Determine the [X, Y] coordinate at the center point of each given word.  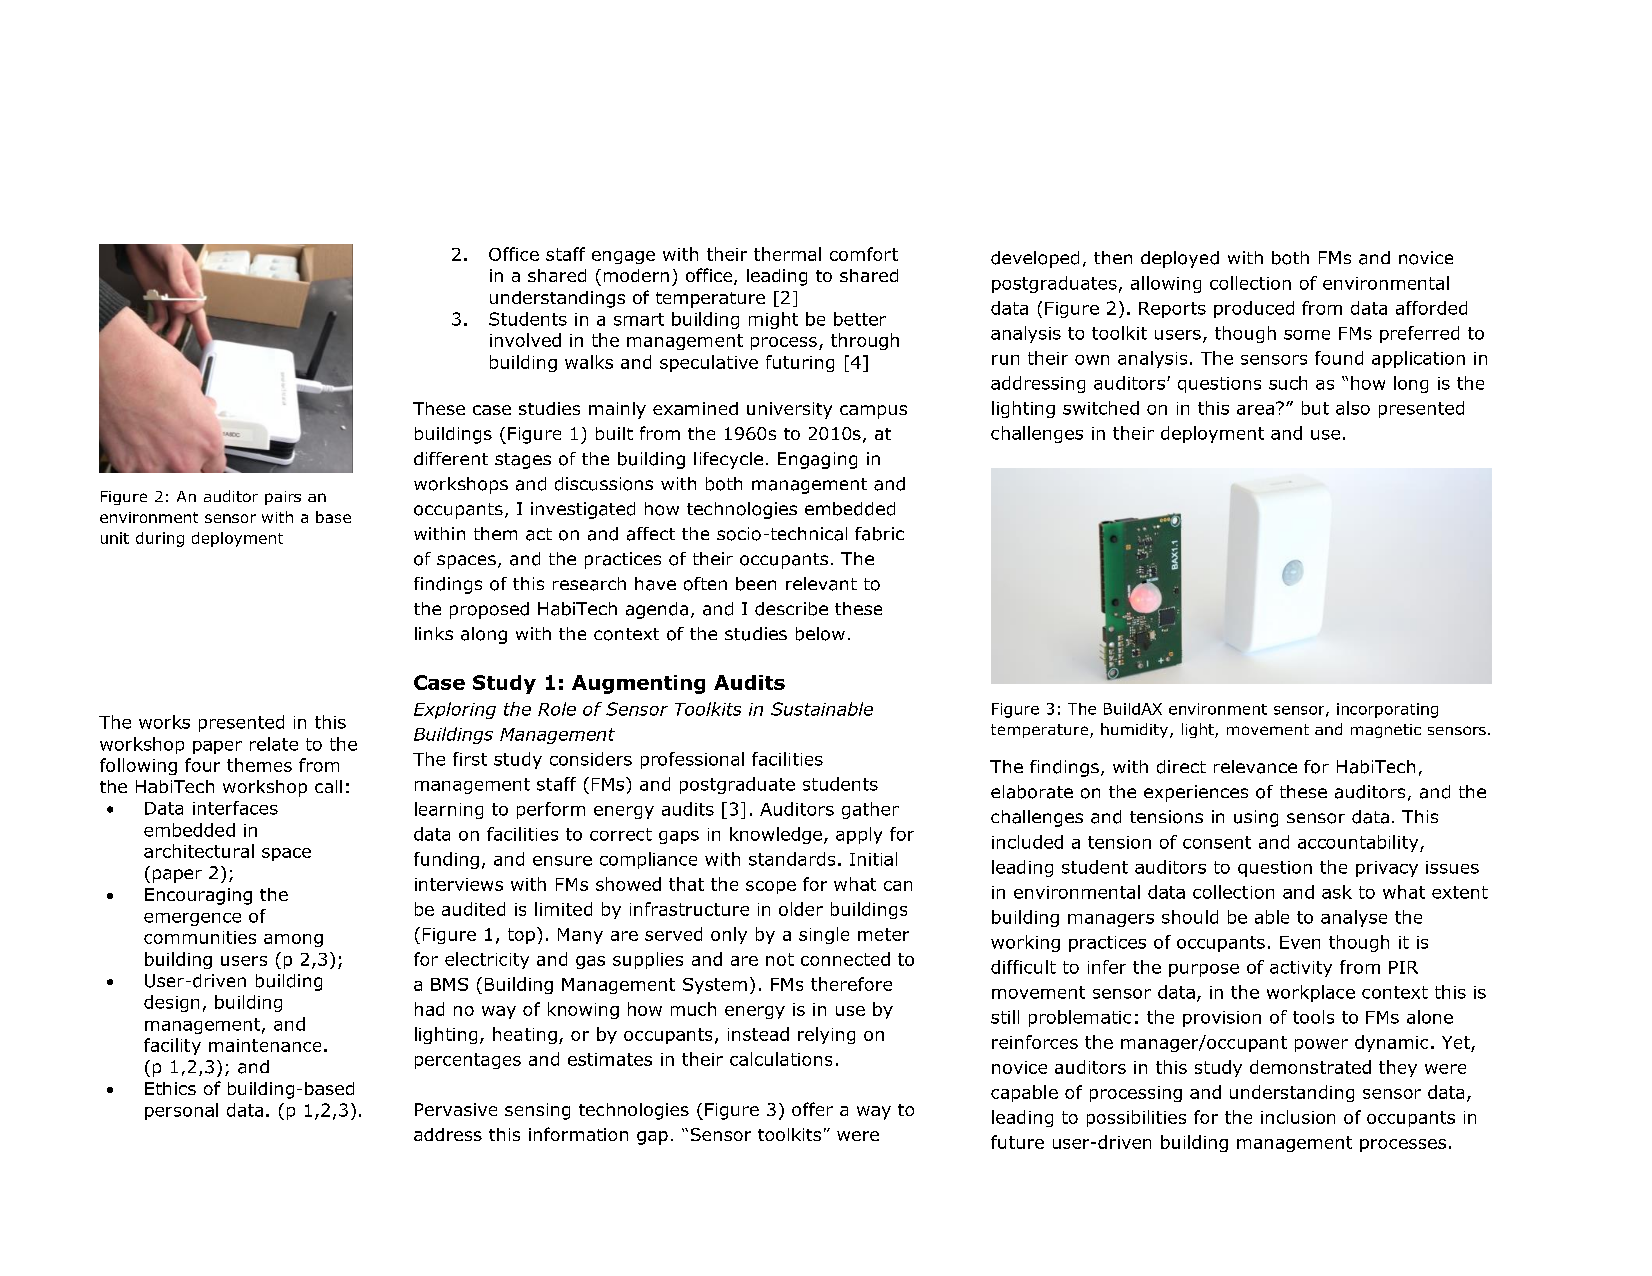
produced [1254, 309]
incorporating [1387, 710]
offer [812, 1109]
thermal [787, 254]
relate [274, 744]
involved [525, 340]
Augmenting [638, 684]
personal [181, 1111]
